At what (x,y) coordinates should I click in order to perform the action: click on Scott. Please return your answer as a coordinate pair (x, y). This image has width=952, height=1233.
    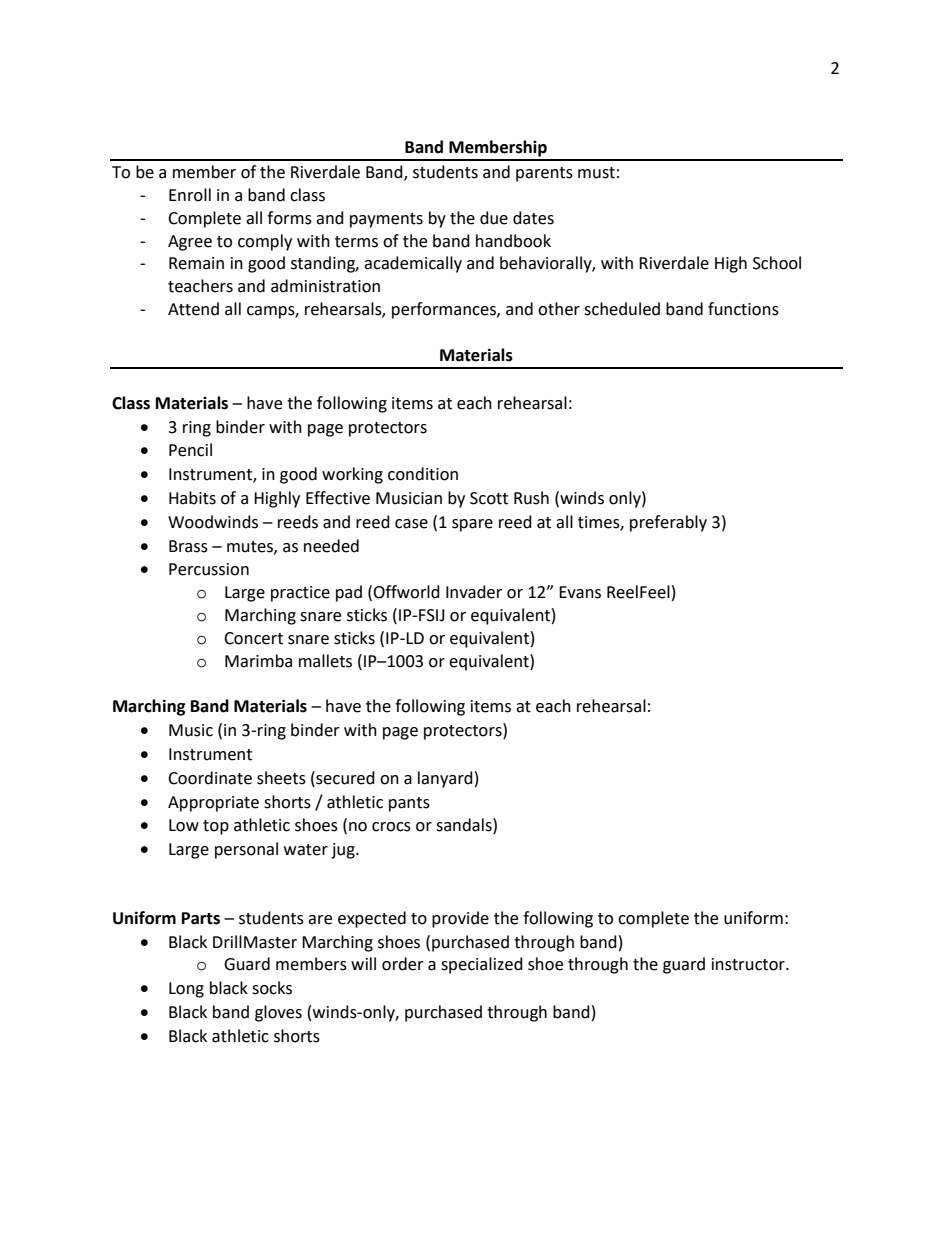
    Looking at the image, I should click on (489, 498).
